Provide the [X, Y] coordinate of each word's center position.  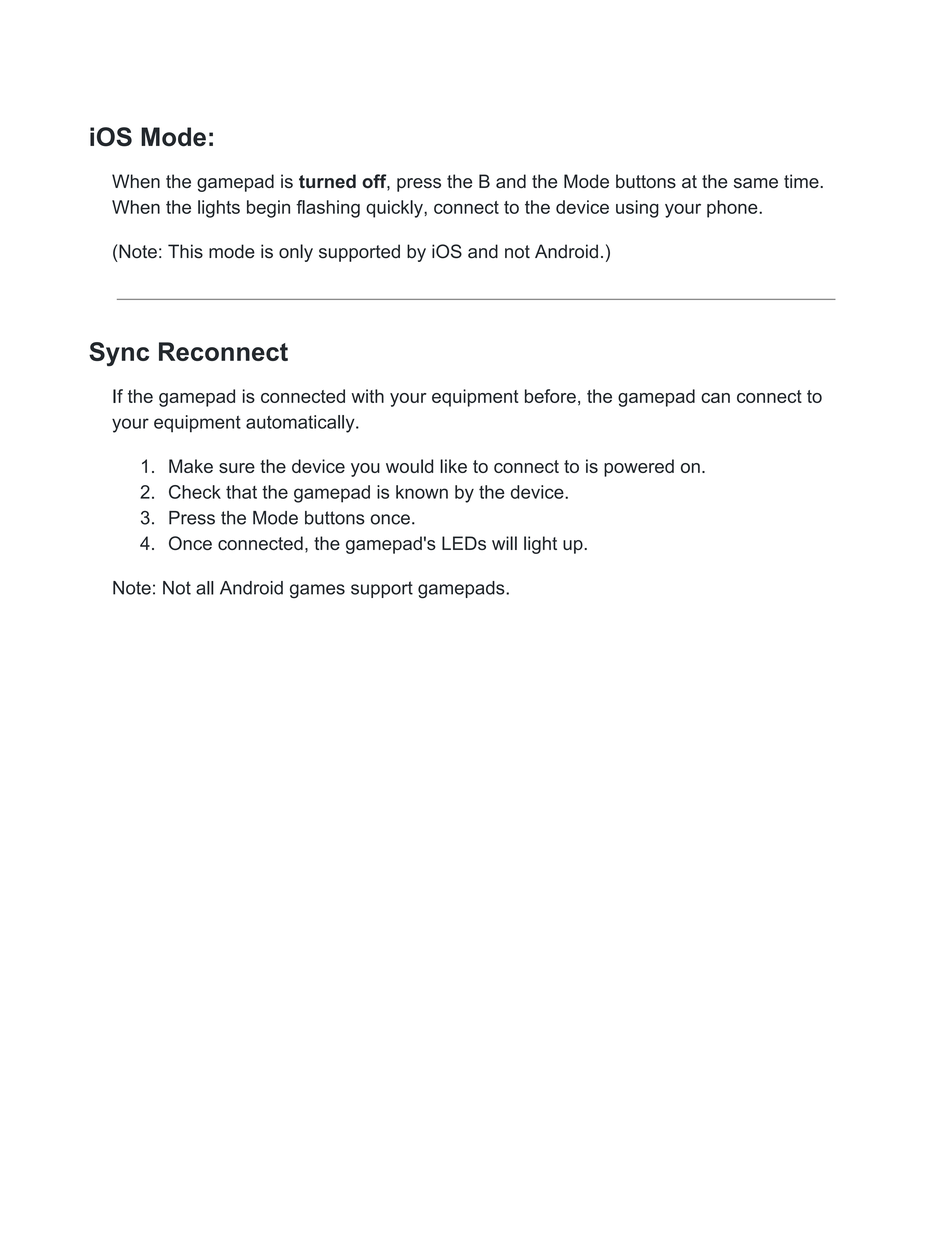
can [715, 398]
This [185, 251]
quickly [395, 209]
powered [639, 468]
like [453, 466]
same [756, 183]
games [317, 591]
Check [195, 492]
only [296, 253]
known [422, 492]
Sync [119, 354]
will [504, 543]
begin [268, 209]
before [550, 396]
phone [733, 209]
